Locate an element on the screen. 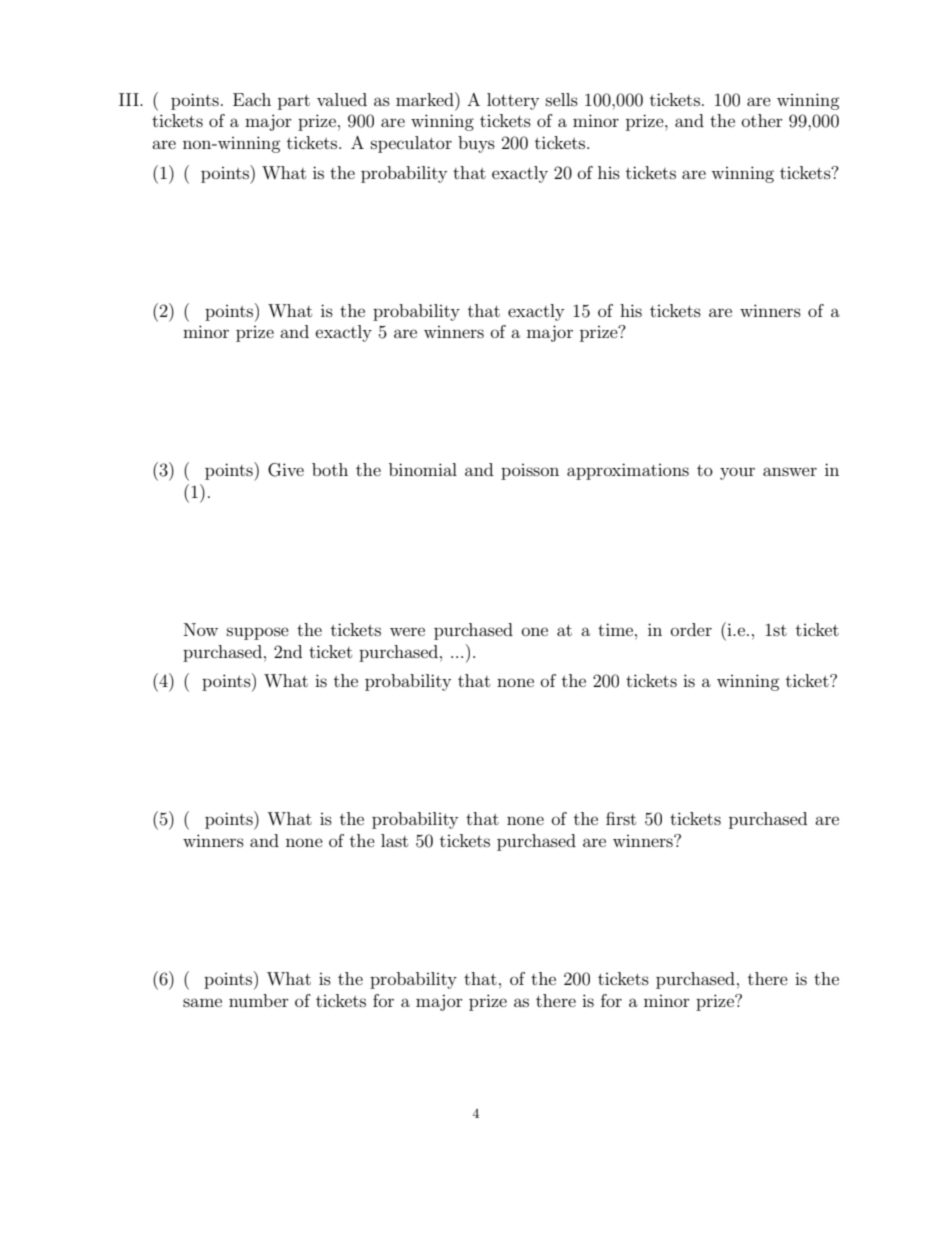 This screenshot has width=952, height=1233. were is located at coordinates (407, 631).
